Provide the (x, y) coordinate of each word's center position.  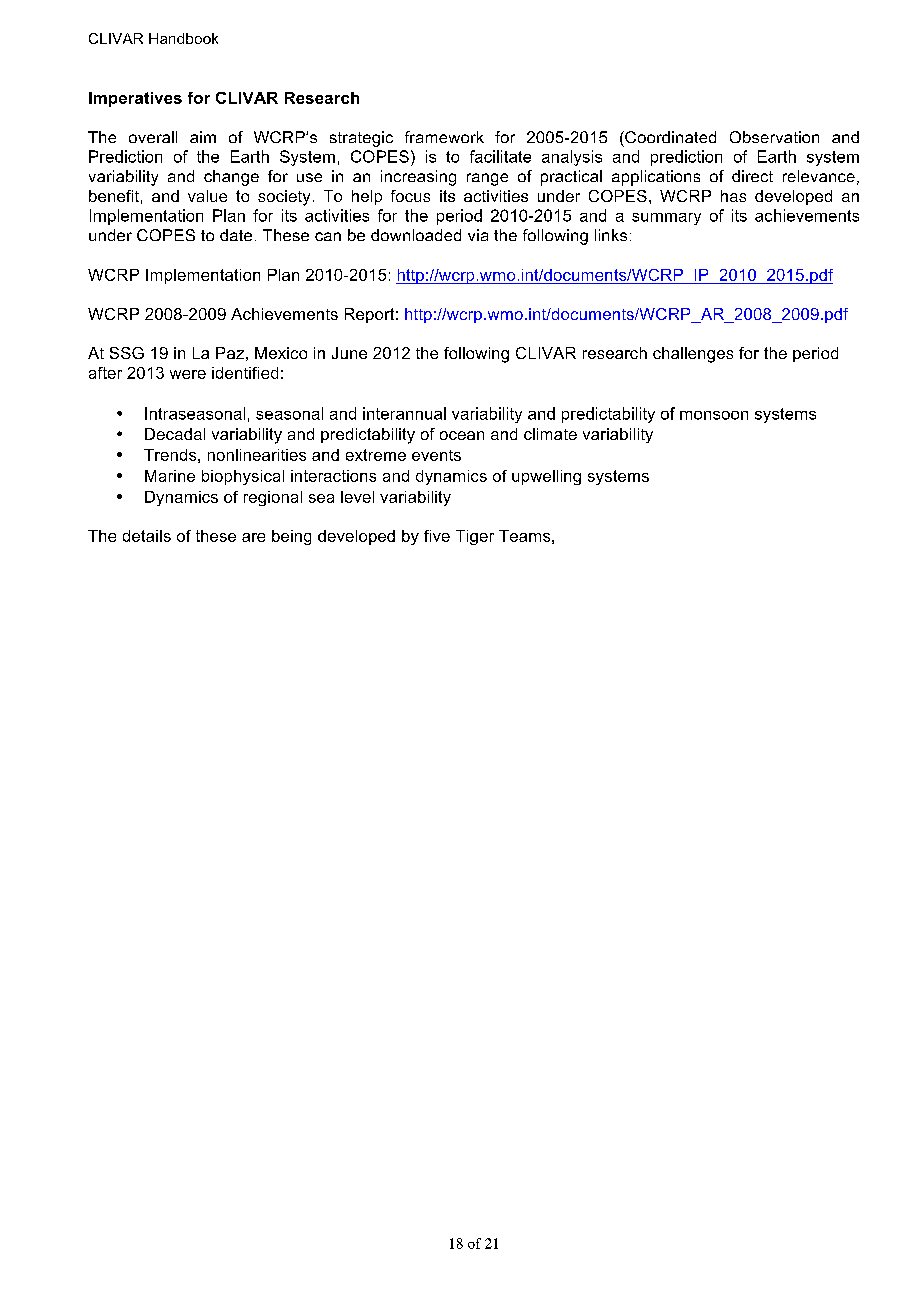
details (147, 536)
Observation (774, 137)
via (478, 235)
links (611, 235)
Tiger (475, 537)
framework (444, 137)
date (236, 235)
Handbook (183, 38)
